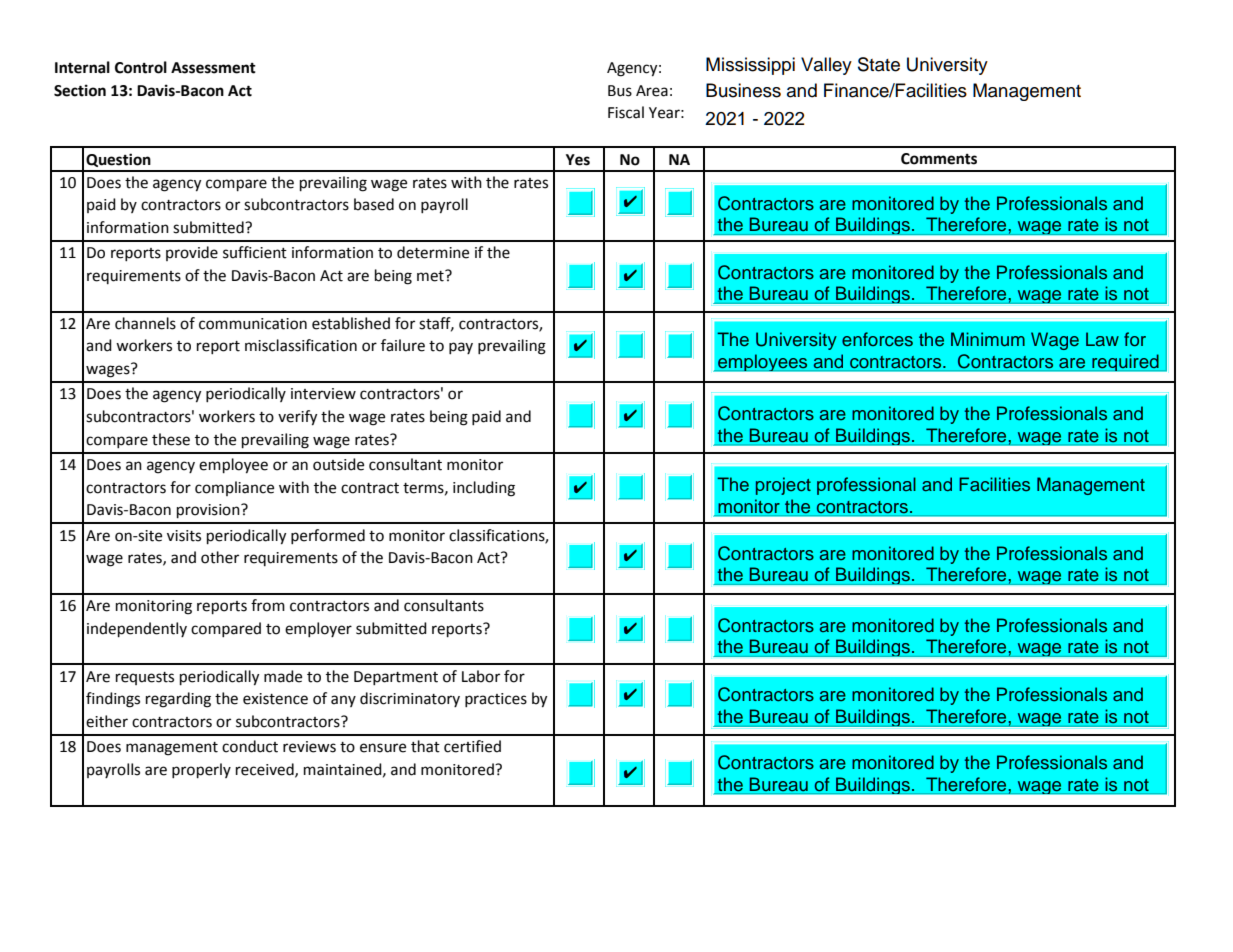 Image resolution: width=1233 pixels, height=952 pixels. What do you see at coordinates (652, 91) in the screenshot?
I see `Area` at bounding box center [652, 91].
